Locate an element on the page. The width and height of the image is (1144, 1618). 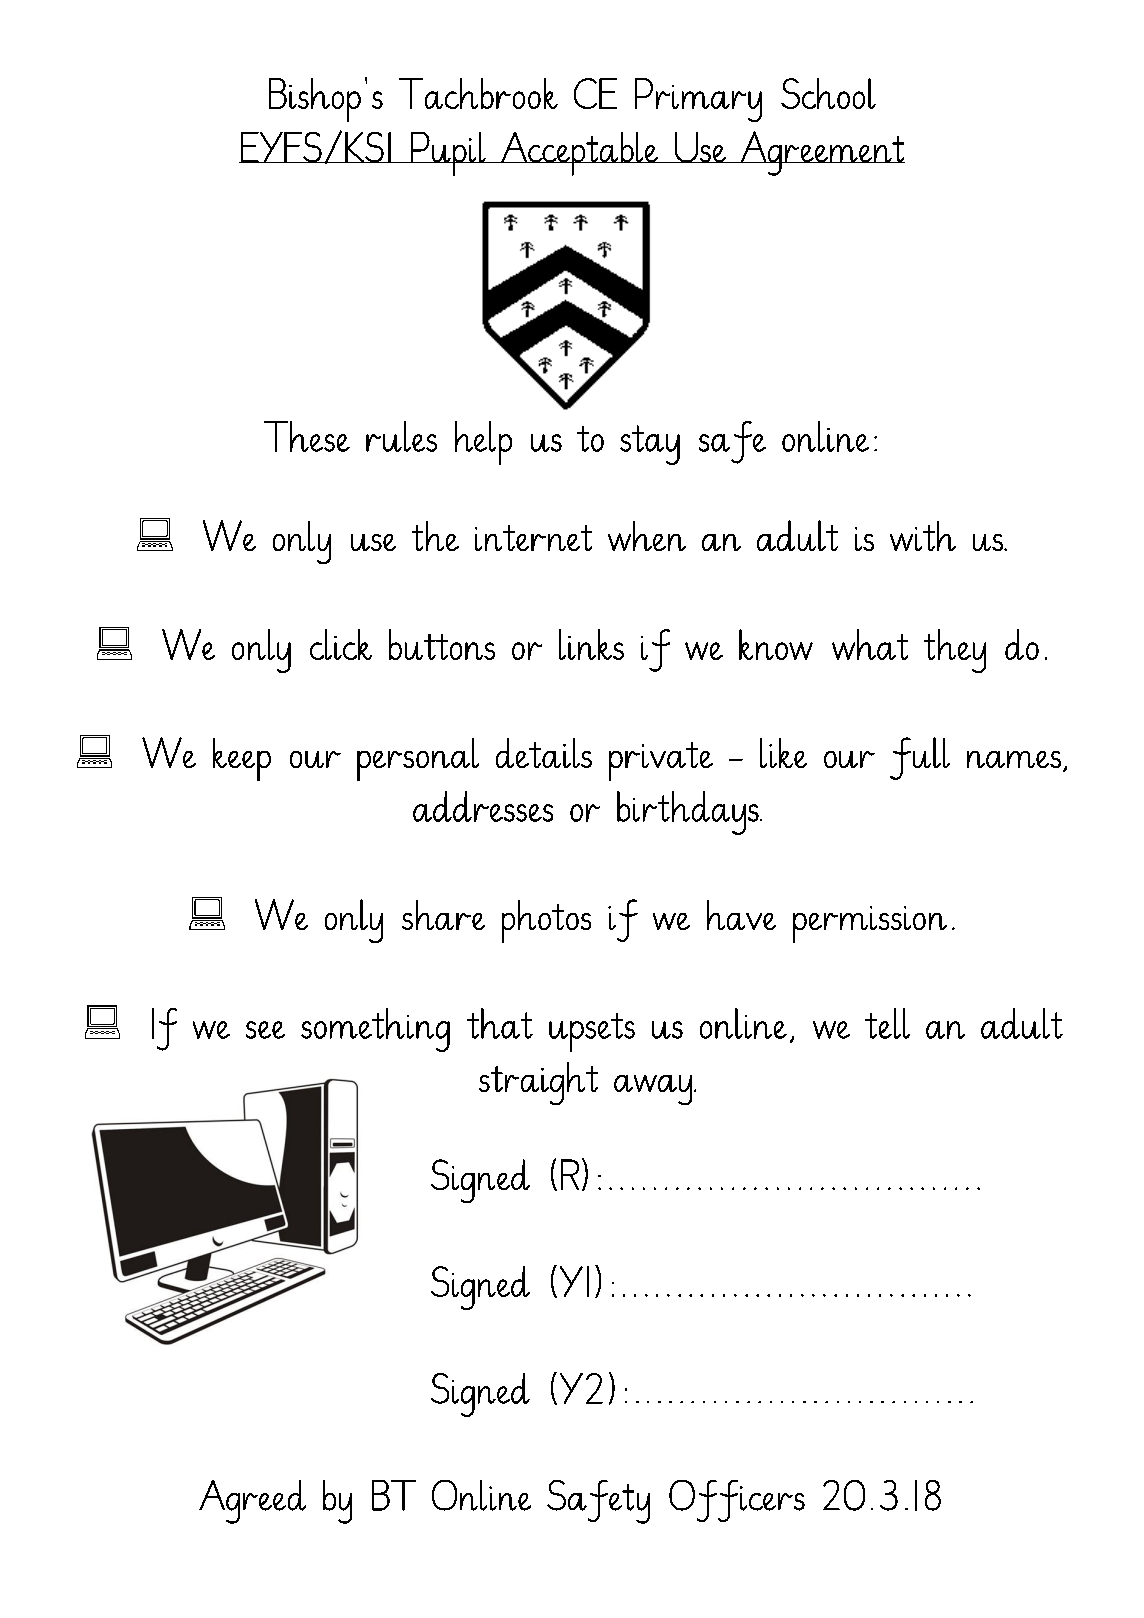
something is located at coordinates (375, 1030).
